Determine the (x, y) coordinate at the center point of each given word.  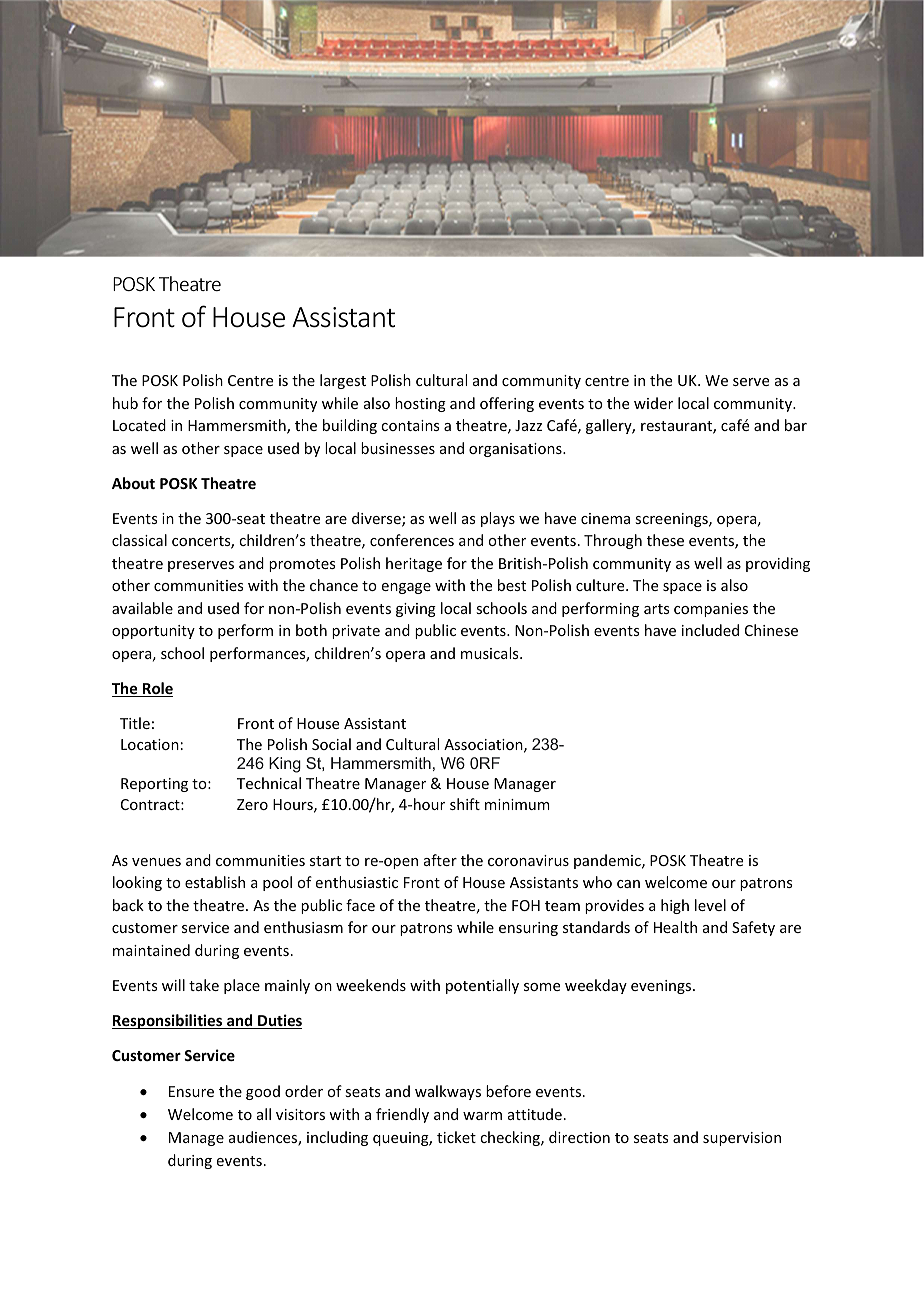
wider (653, 403)
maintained (151, 950)
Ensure (191, 1091)
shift (465, 804)
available (142, 608)
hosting (420, 404)
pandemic (608, 861)
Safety (753, 928)
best (512, 585)
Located (139, 425)
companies (711, 610)
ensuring (528, 929)
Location (150, 744)
